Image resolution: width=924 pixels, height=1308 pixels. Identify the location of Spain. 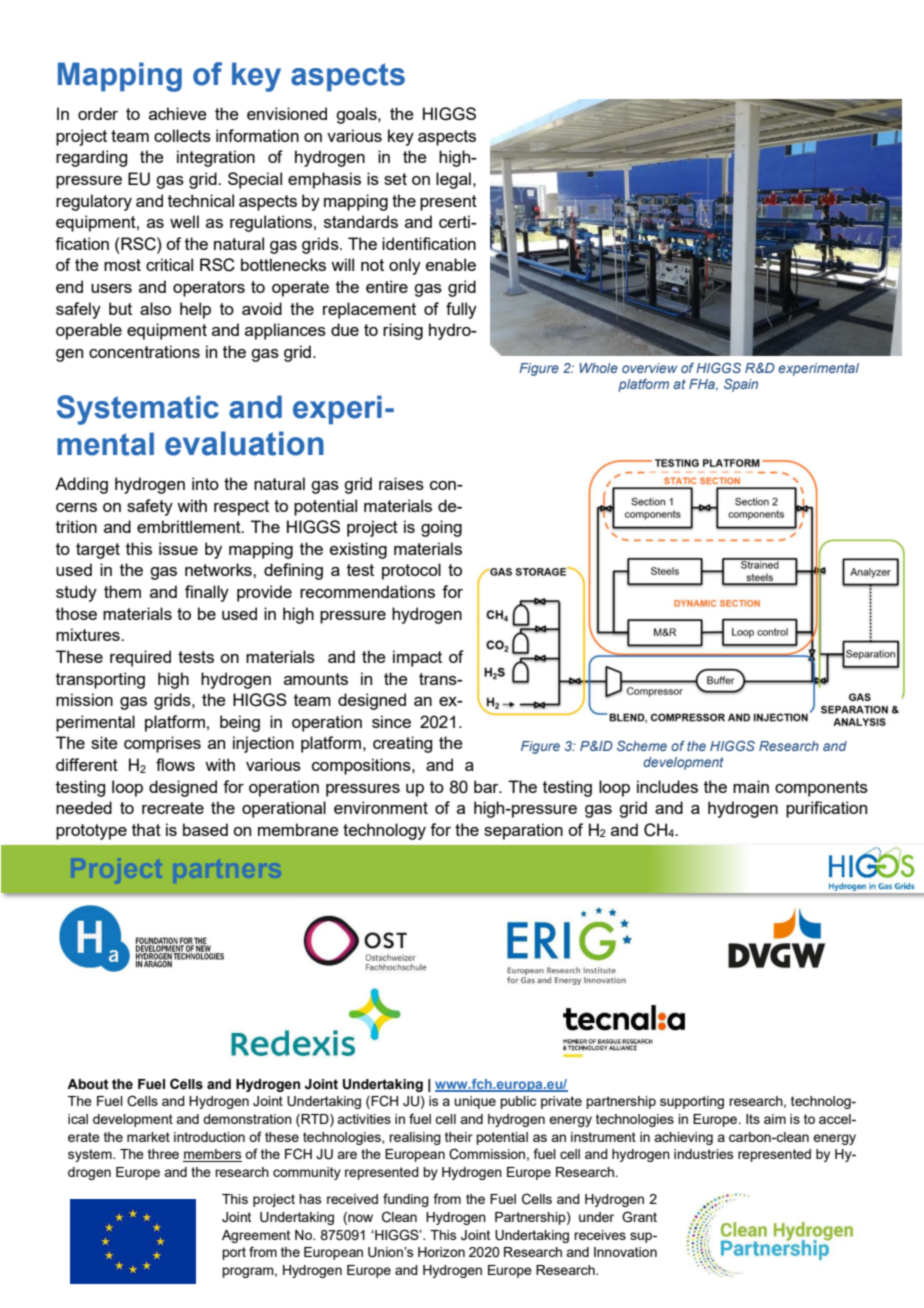
(741, 385).
